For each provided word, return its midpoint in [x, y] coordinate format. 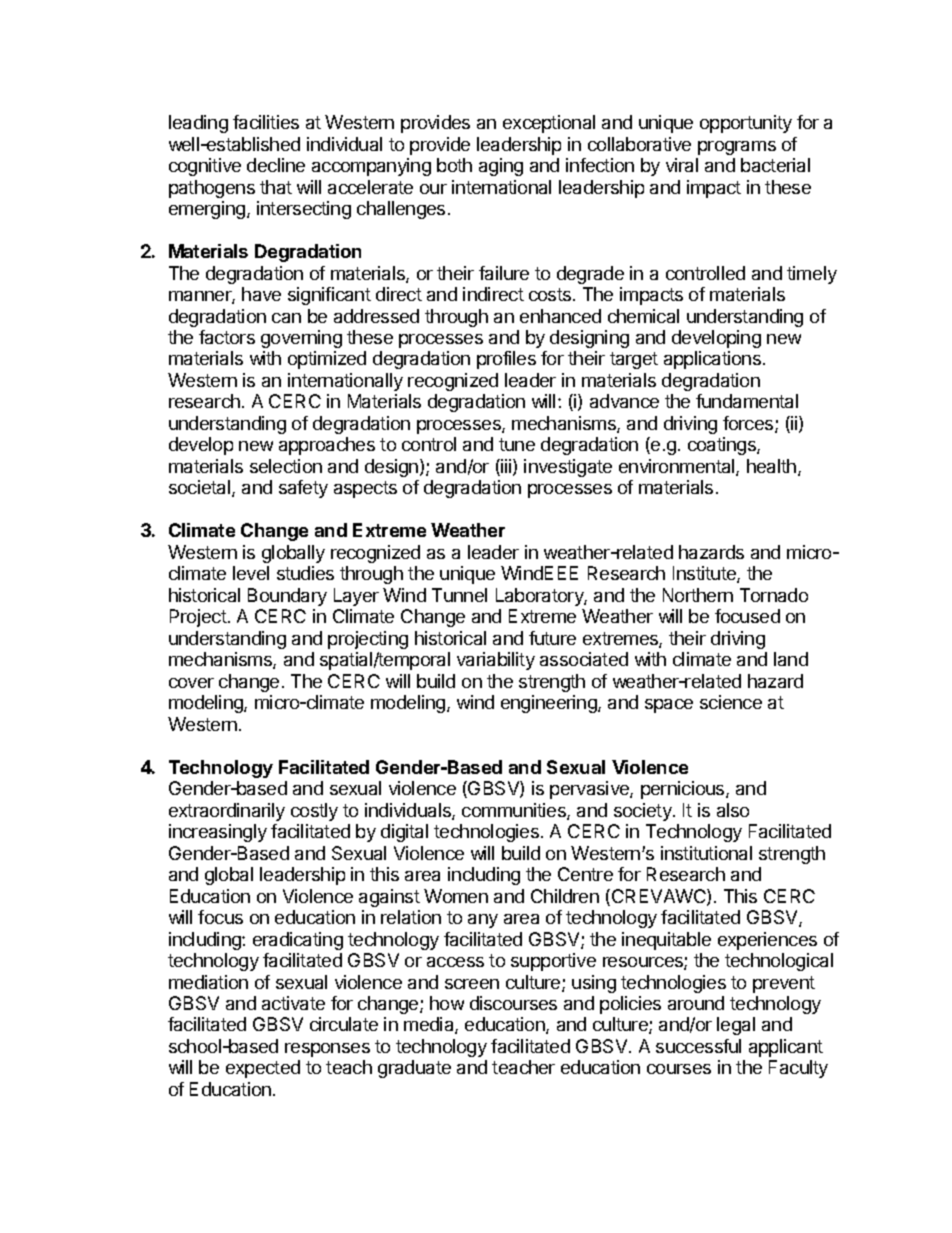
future [552, 638]
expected [263, 1069]
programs [737, 148]
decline [276, 165]
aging [501, 167]
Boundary [287, 597]
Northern [698, 595]
